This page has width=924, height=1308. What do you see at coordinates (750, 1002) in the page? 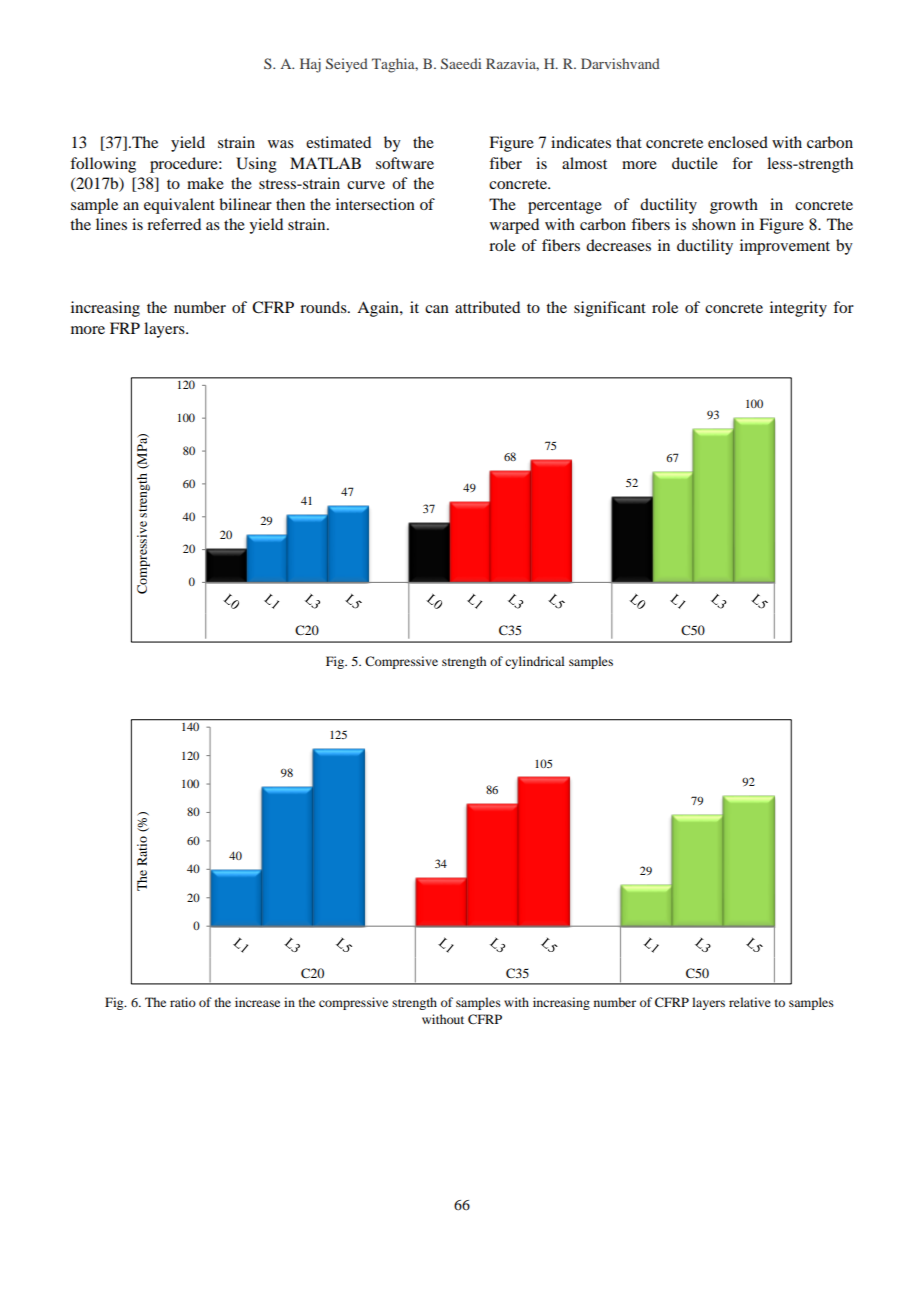
I see `relative` at bounding box center [750, 1002].
